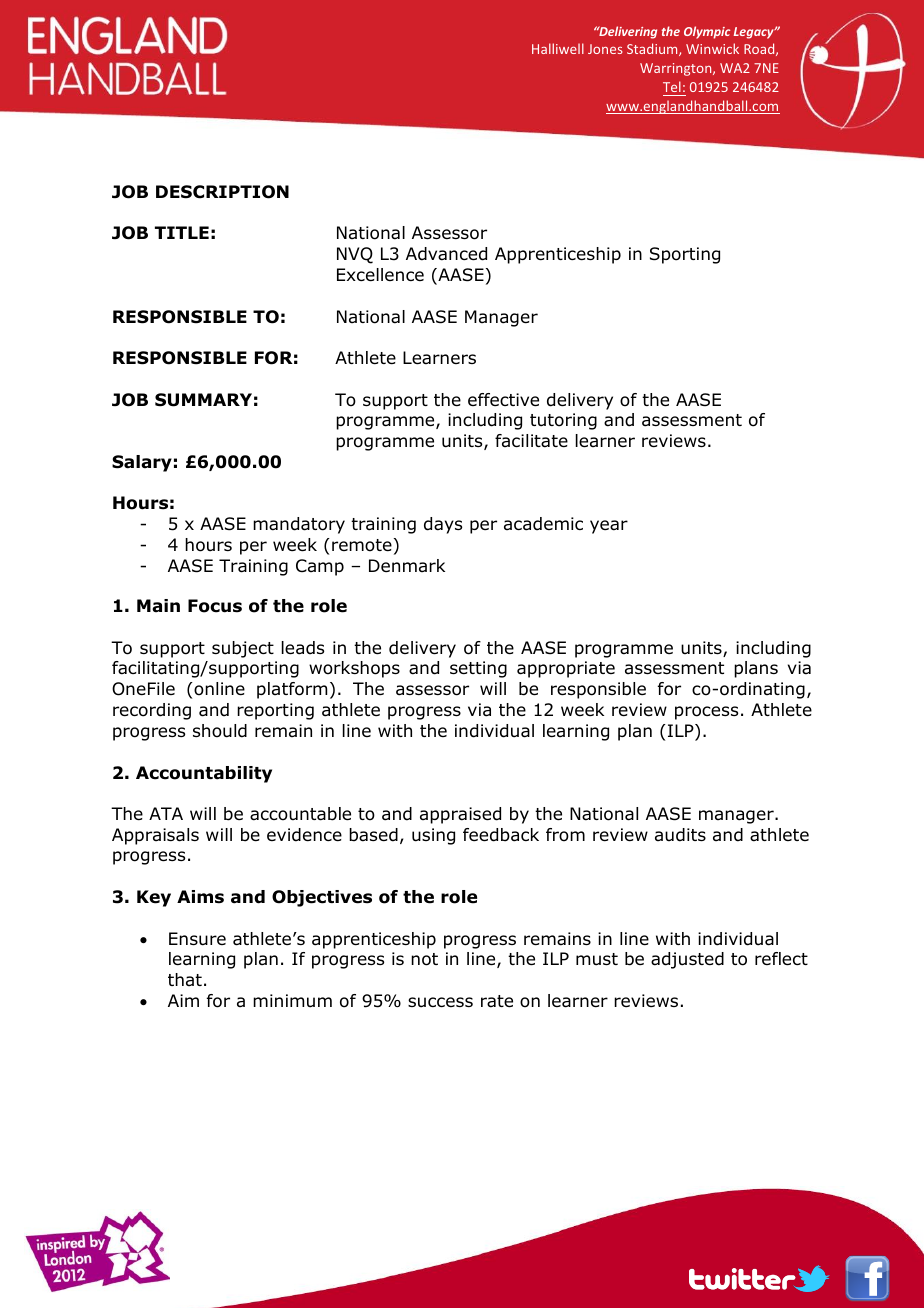 This screenshot has height=1308, width=924. I want to click on Halliwell, so click(558, 48).
